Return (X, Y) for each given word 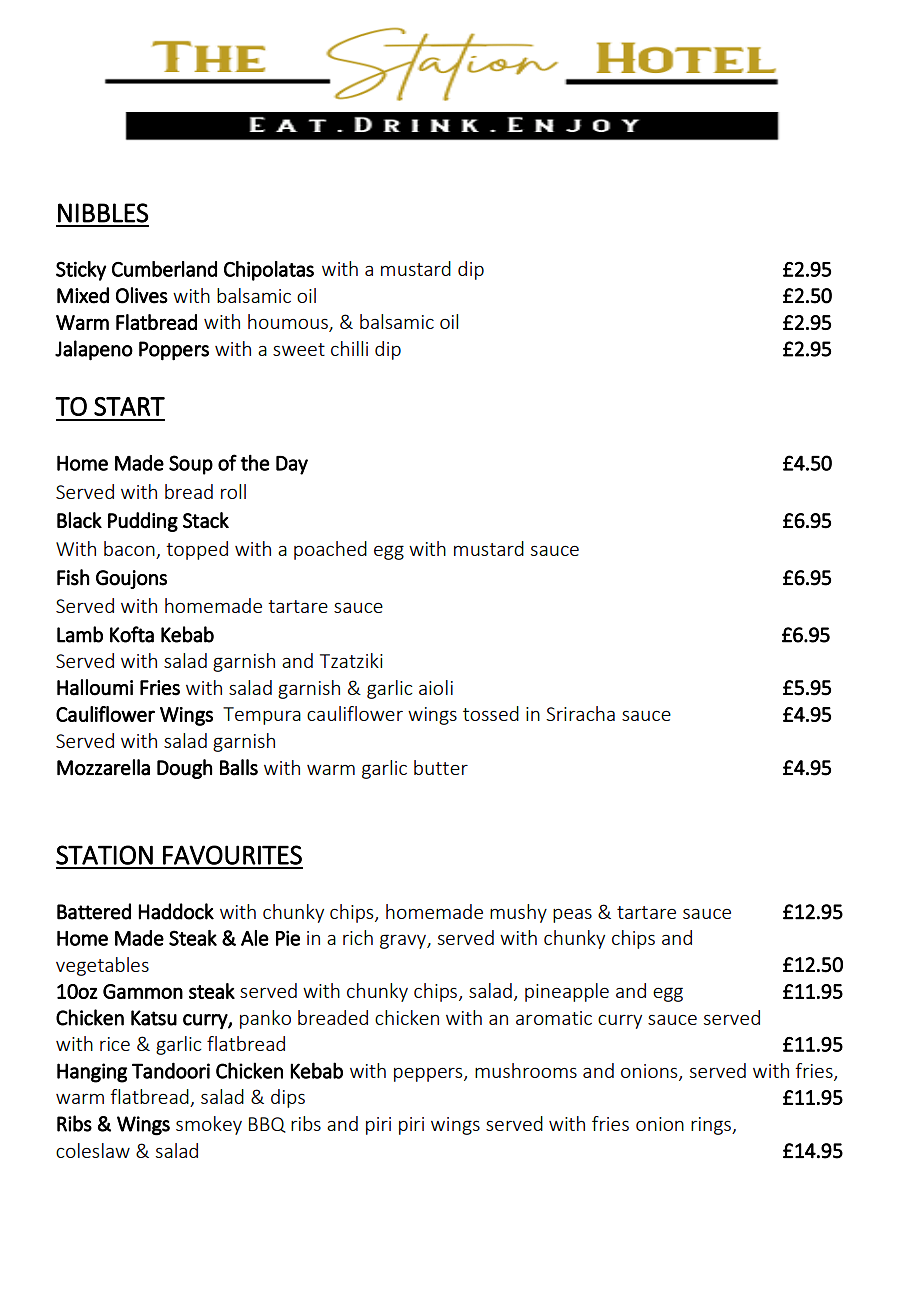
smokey (209, 1125)
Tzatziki (351, 660)
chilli (349, 348)
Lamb (80, 634)
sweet (299, 349)
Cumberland (164, 269)
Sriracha (580, 713)
